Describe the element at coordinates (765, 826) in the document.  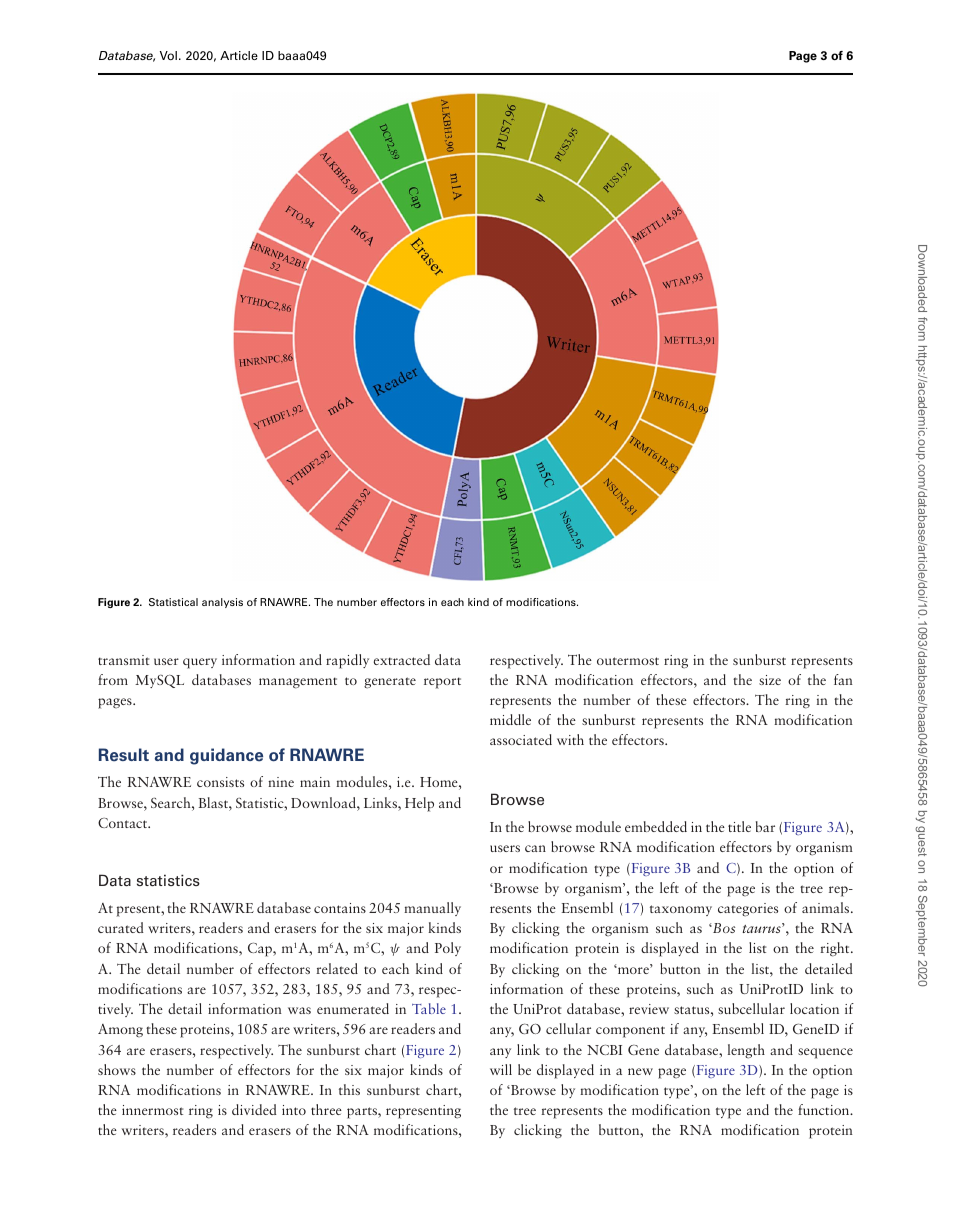
I see `bar` at that location.
